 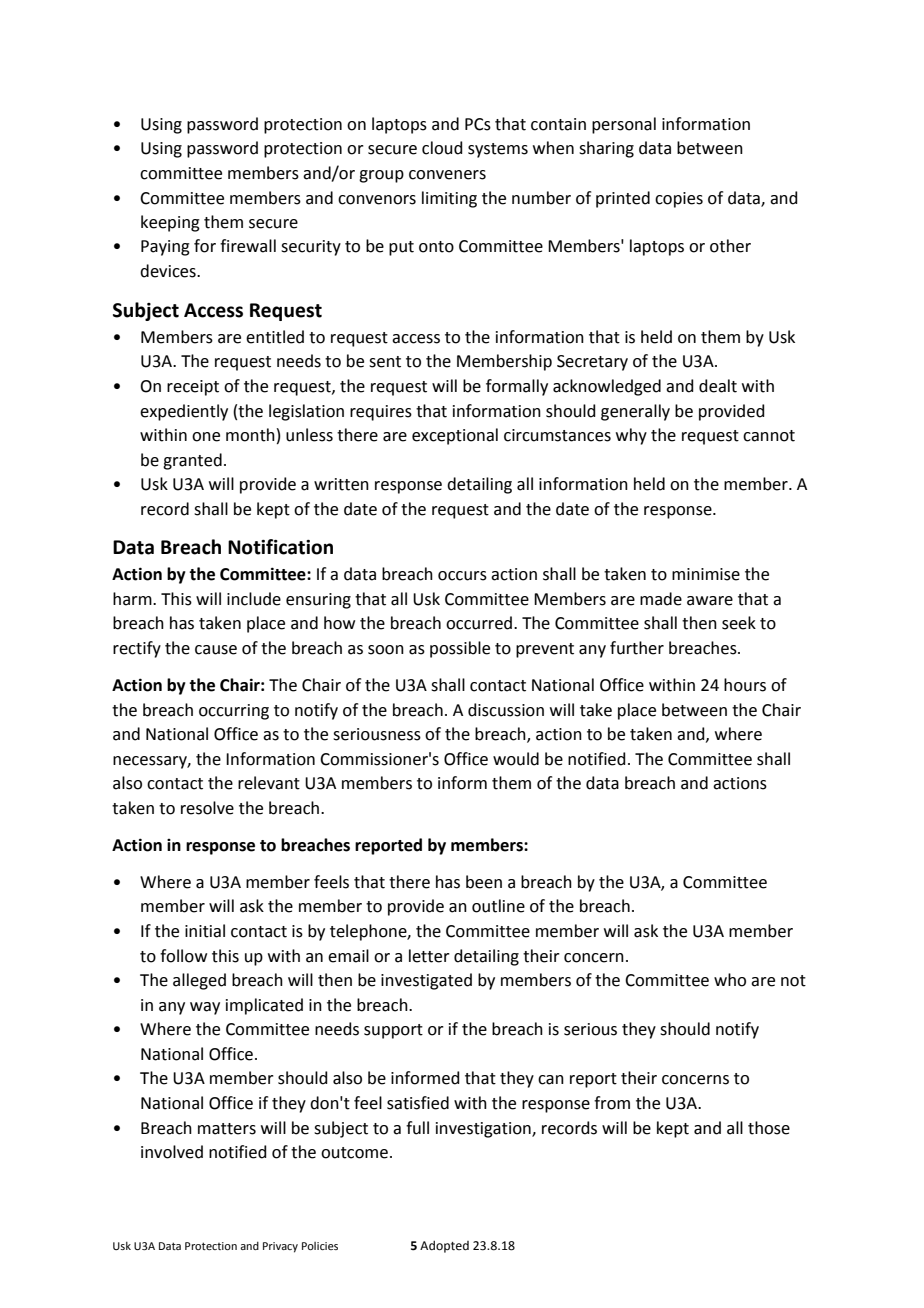 I want to click on keeping, so click(x=170, y=223).
